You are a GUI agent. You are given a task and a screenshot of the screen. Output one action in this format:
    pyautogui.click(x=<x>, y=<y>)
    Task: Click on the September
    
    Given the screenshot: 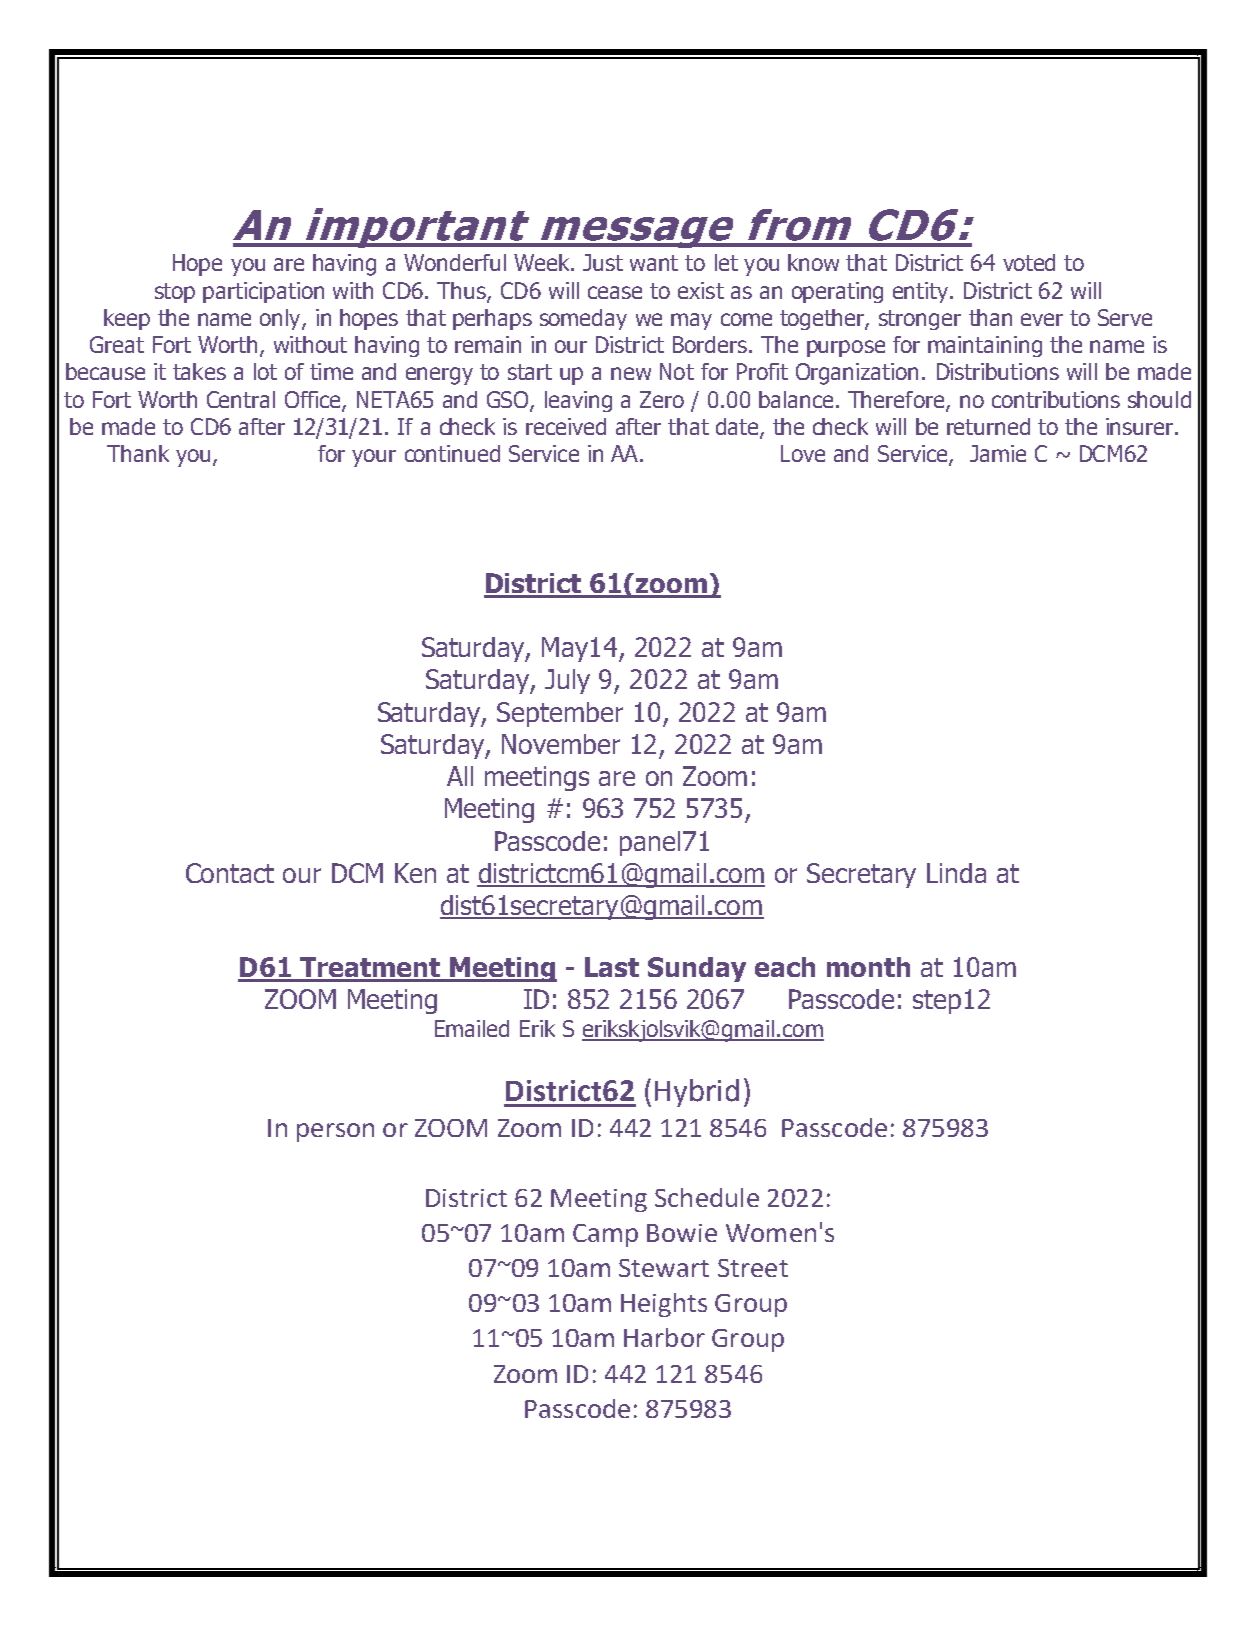 What is the action you would take?
    pyautogui.click(x=560, y=714)
